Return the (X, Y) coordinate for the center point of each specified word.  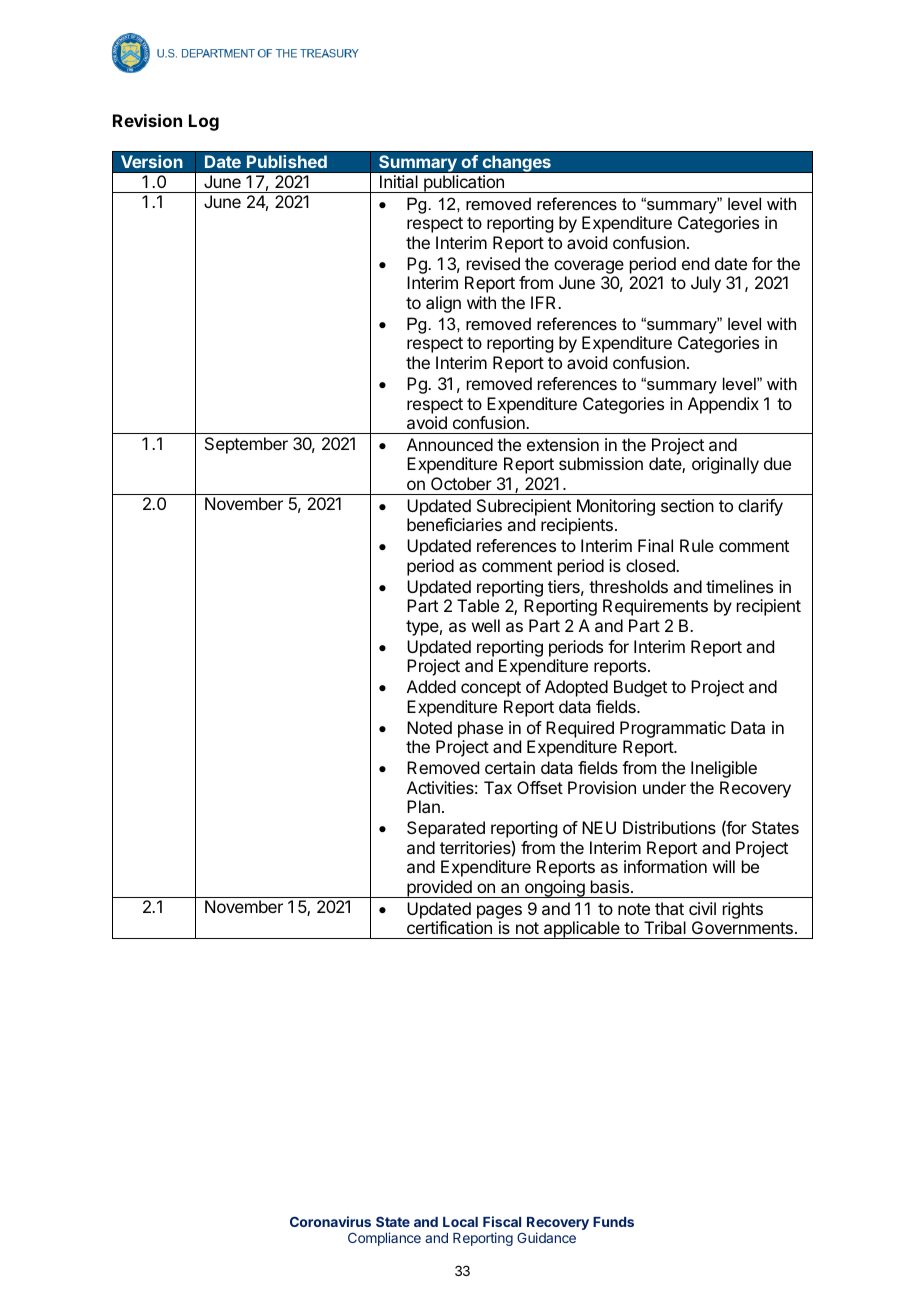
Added (431, 686)
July (706, 284)
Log (204, 122)
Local (460, 1222)
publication (464, 184)
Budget (640, 688)
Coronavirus (330, 1221)
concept (491, 689)
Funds (613, 1222)
